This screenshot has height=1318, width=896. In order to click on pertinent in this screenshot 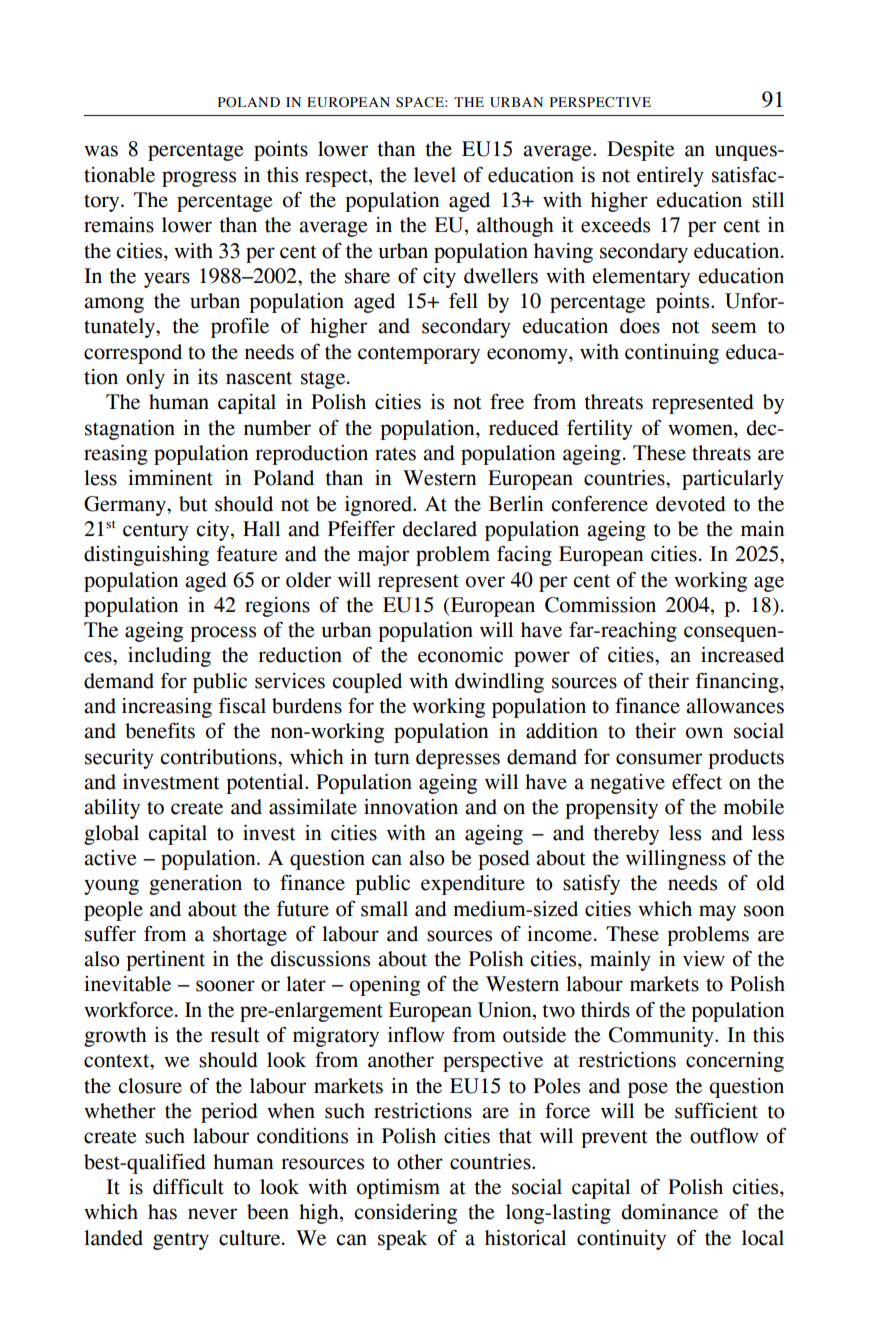, I will do `click(165, 961)`.
